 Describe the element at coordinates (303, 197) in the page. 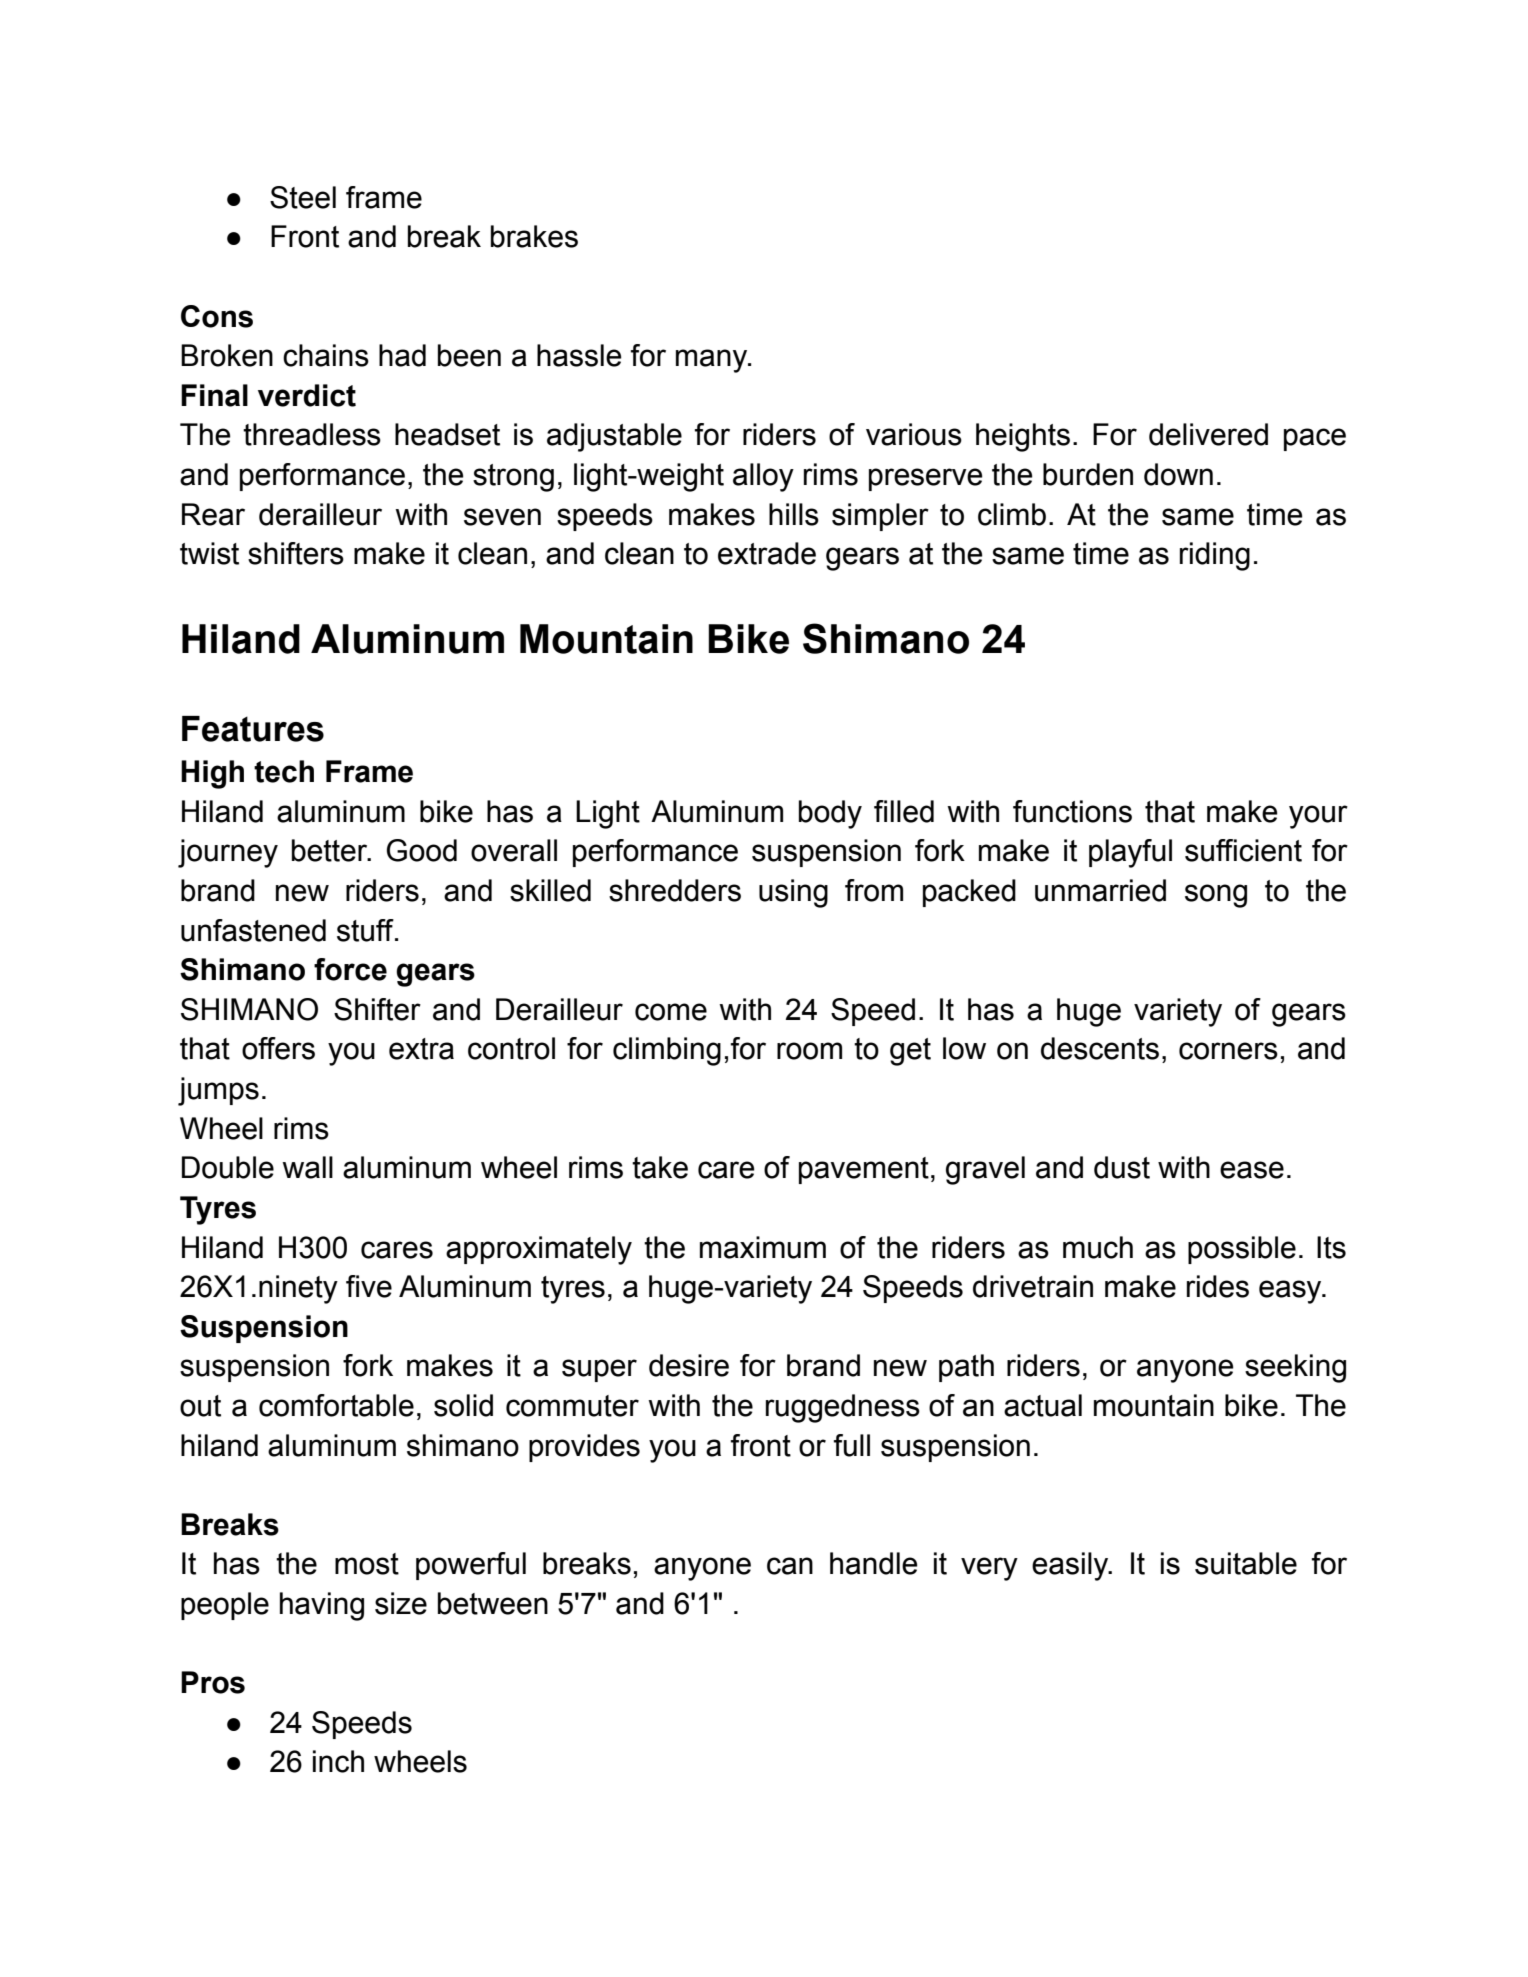

I see `Steel` at that location.
